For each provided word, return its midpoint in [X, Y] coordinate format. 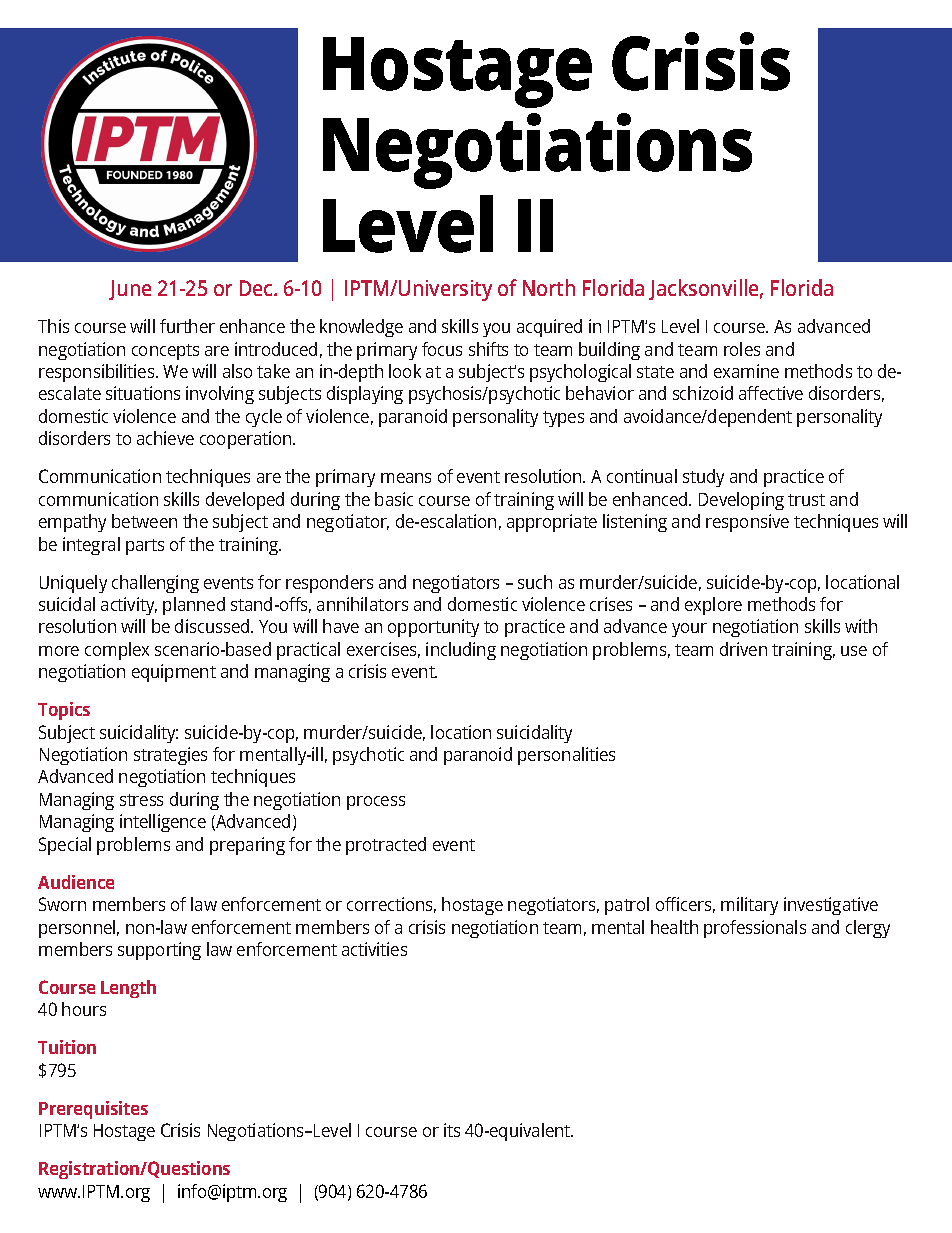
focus [442, 349]
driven [743, 649]
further [187, 326]
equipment [174, 673]
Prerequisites [93, 1110]
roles [742, 349]
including [461, 651]
